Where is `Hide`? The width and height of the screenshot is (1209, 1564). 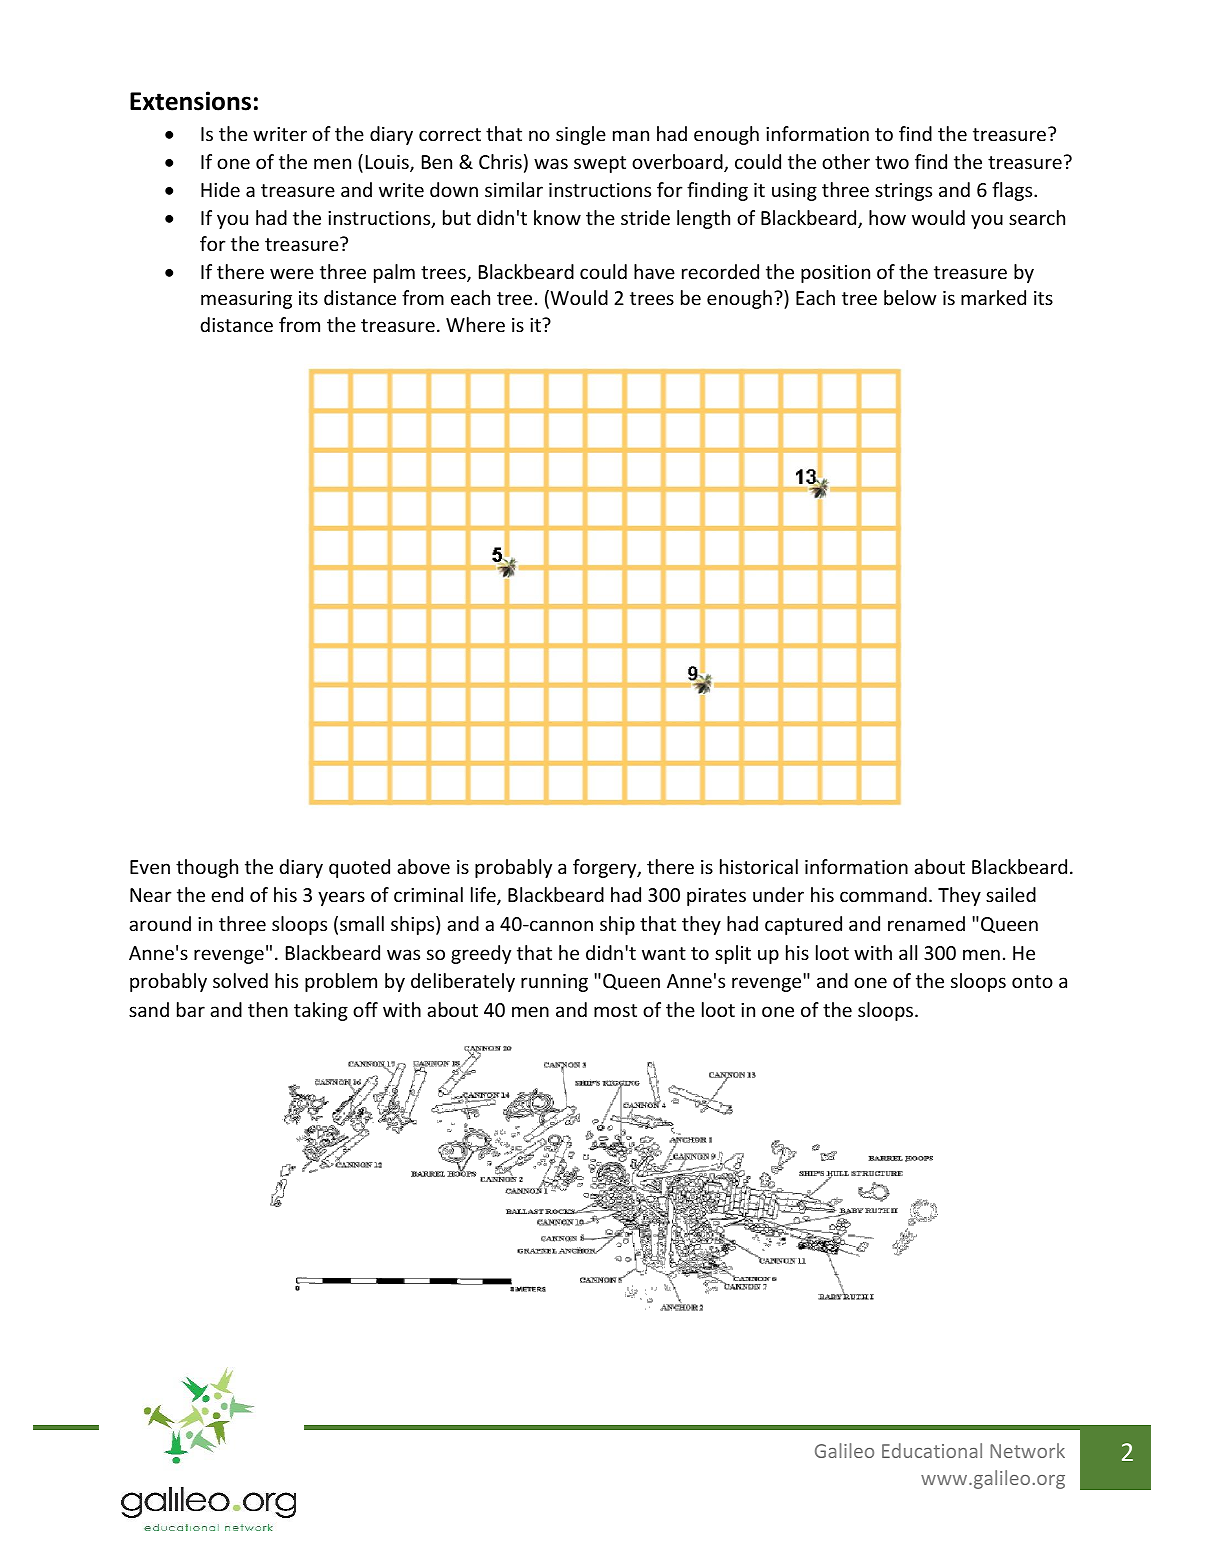 Hide is located at coordinates (220, 189).
